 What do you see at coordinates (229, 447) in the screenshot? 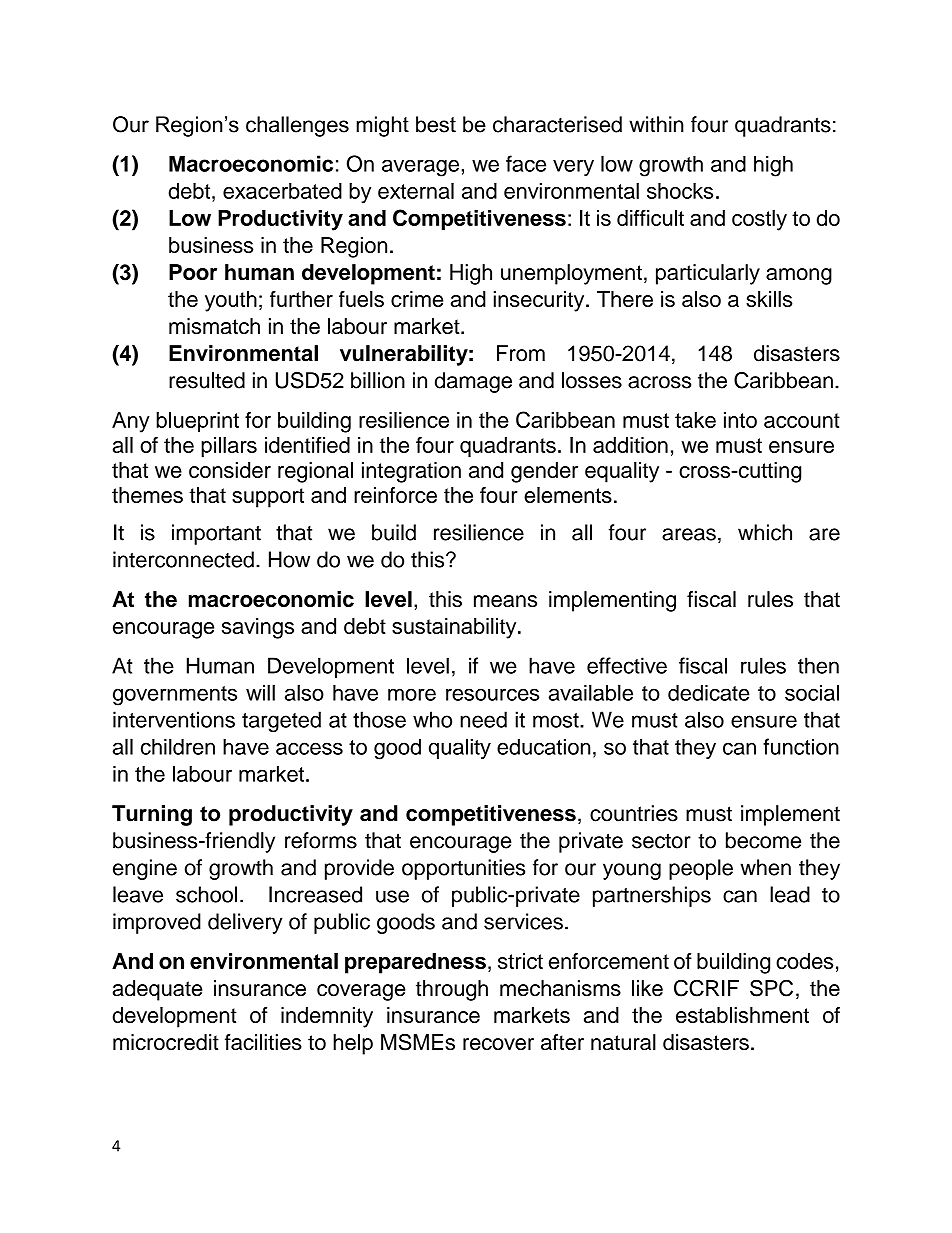
I see `pillars` at bounding box center [229, 447].
